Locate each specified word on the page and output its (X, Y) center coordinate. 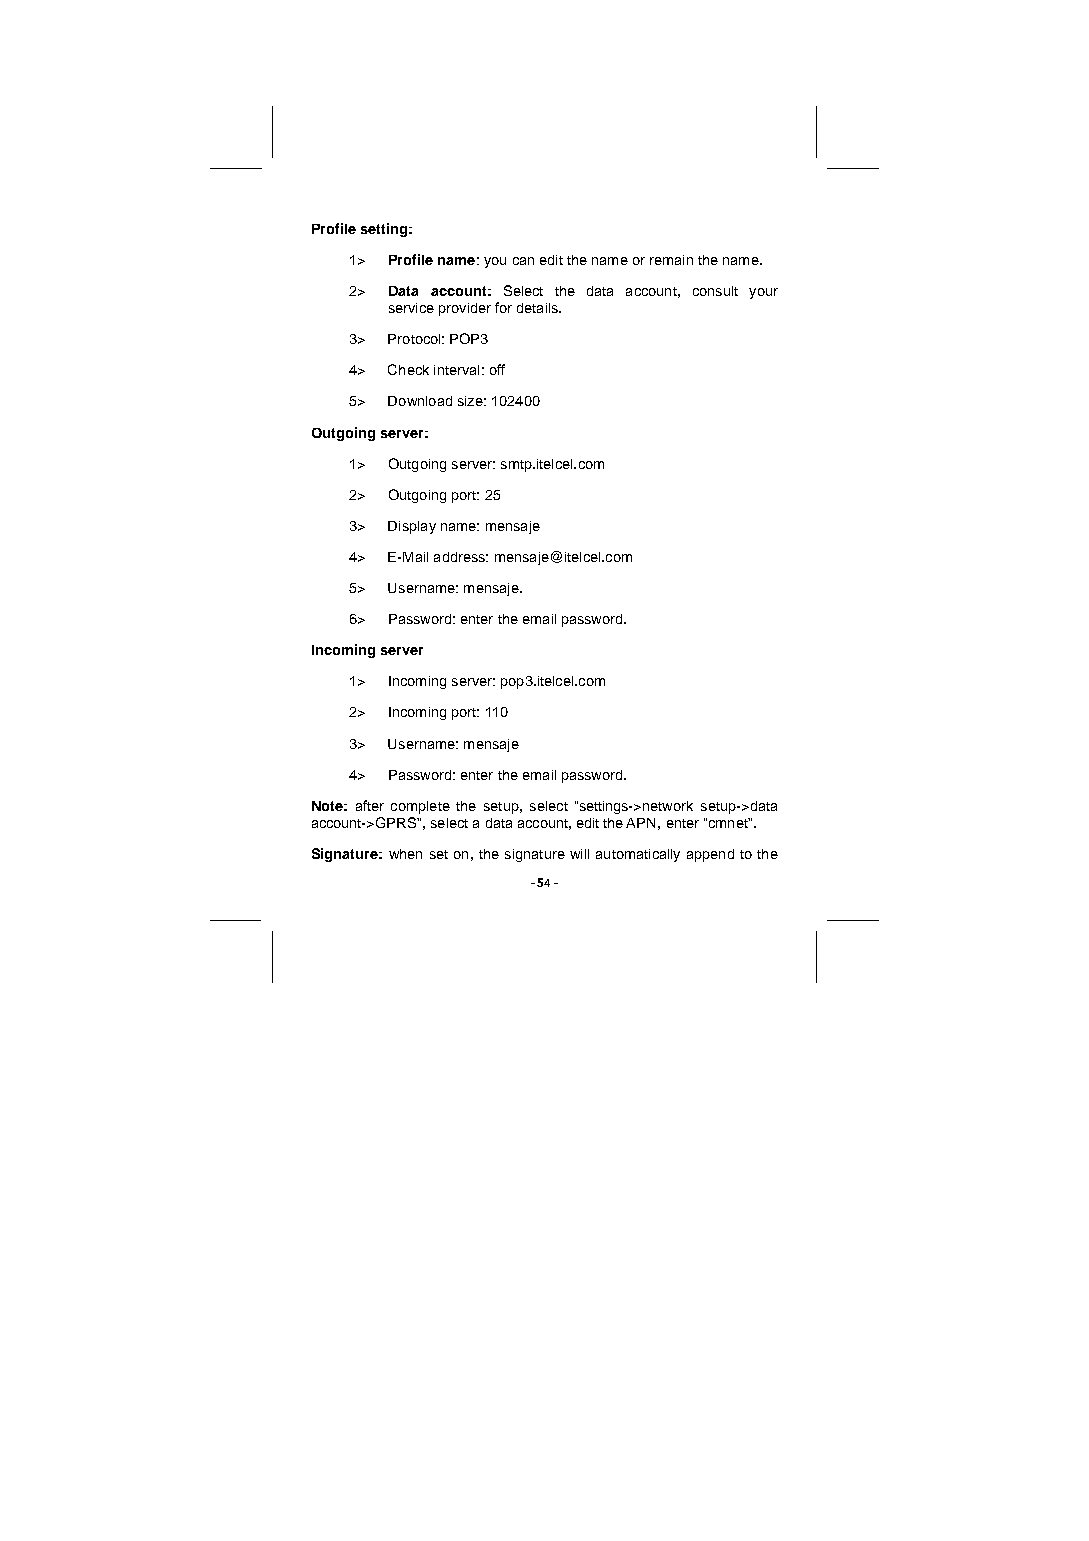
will (579, 854)
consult (715, 291)
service (411, 308)
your (763, 293)
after (370, 805)
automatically (638, 855)
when (405, 854)
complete (420, 807)
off (497, 369)
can (523, 261)
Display (412, 527)
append (710, 855)
